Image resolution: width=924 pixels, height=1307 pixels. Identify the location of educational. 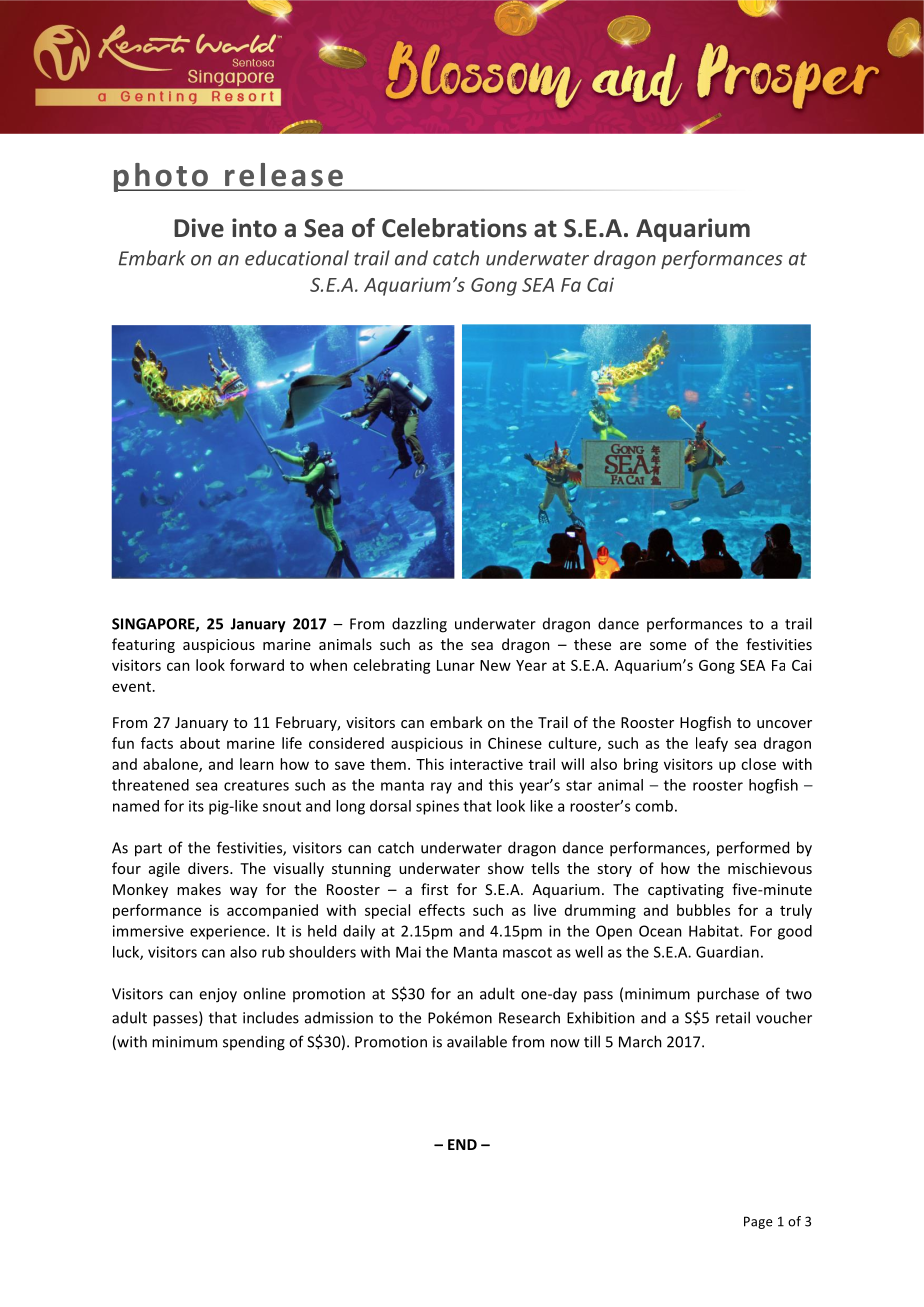
(297, 258).
